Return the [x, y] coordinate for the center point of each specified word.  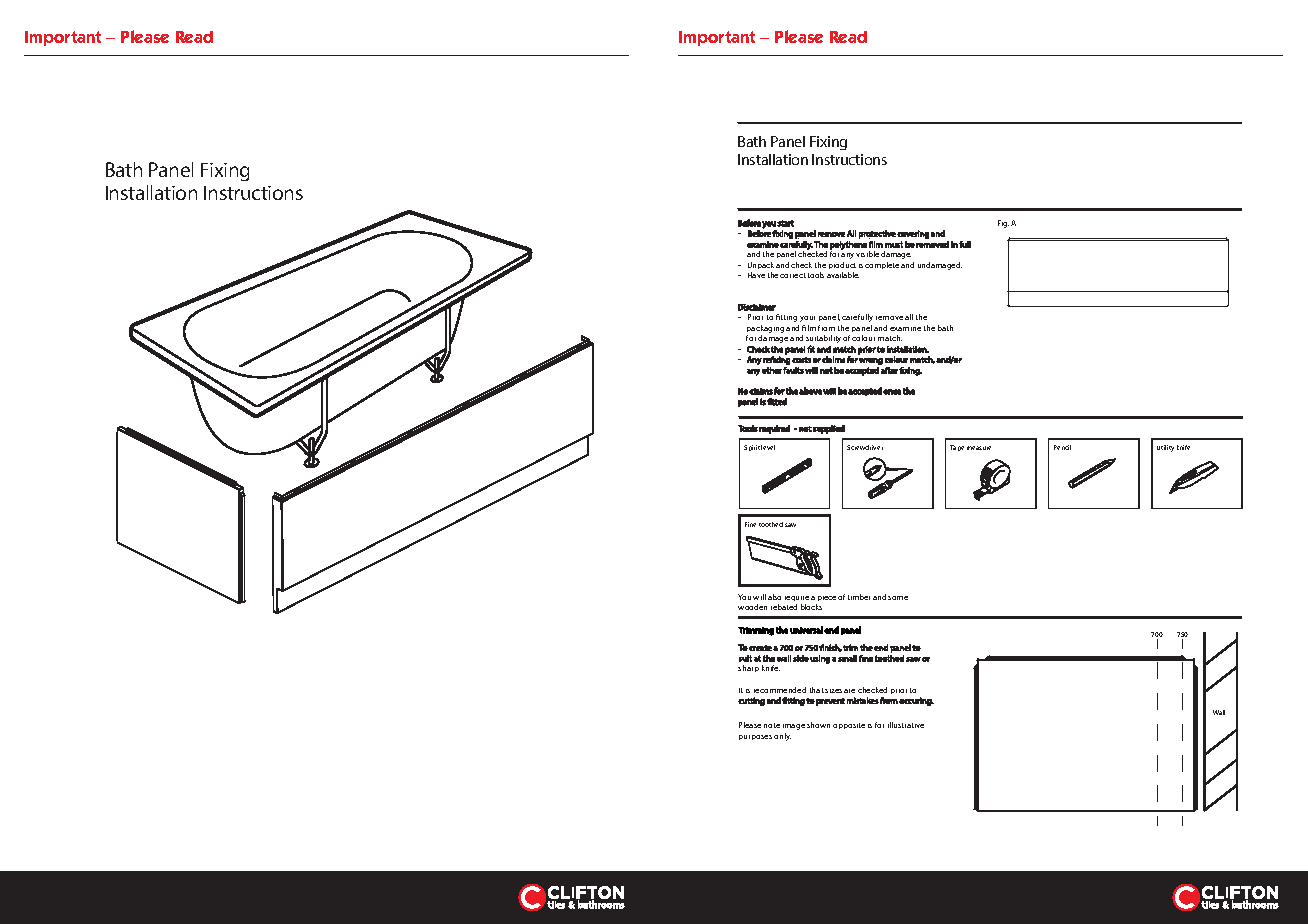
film [809, 328]
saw [790, 525]
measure [979, 448]
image [794, 727]
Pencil [1062, 447]
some [898, 598]
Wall [1219, 712]
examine [905, 329]
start [785, 223]
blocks [811, 607]
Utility [1165, 448]
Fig [1003, 224]
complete [882, 265]
